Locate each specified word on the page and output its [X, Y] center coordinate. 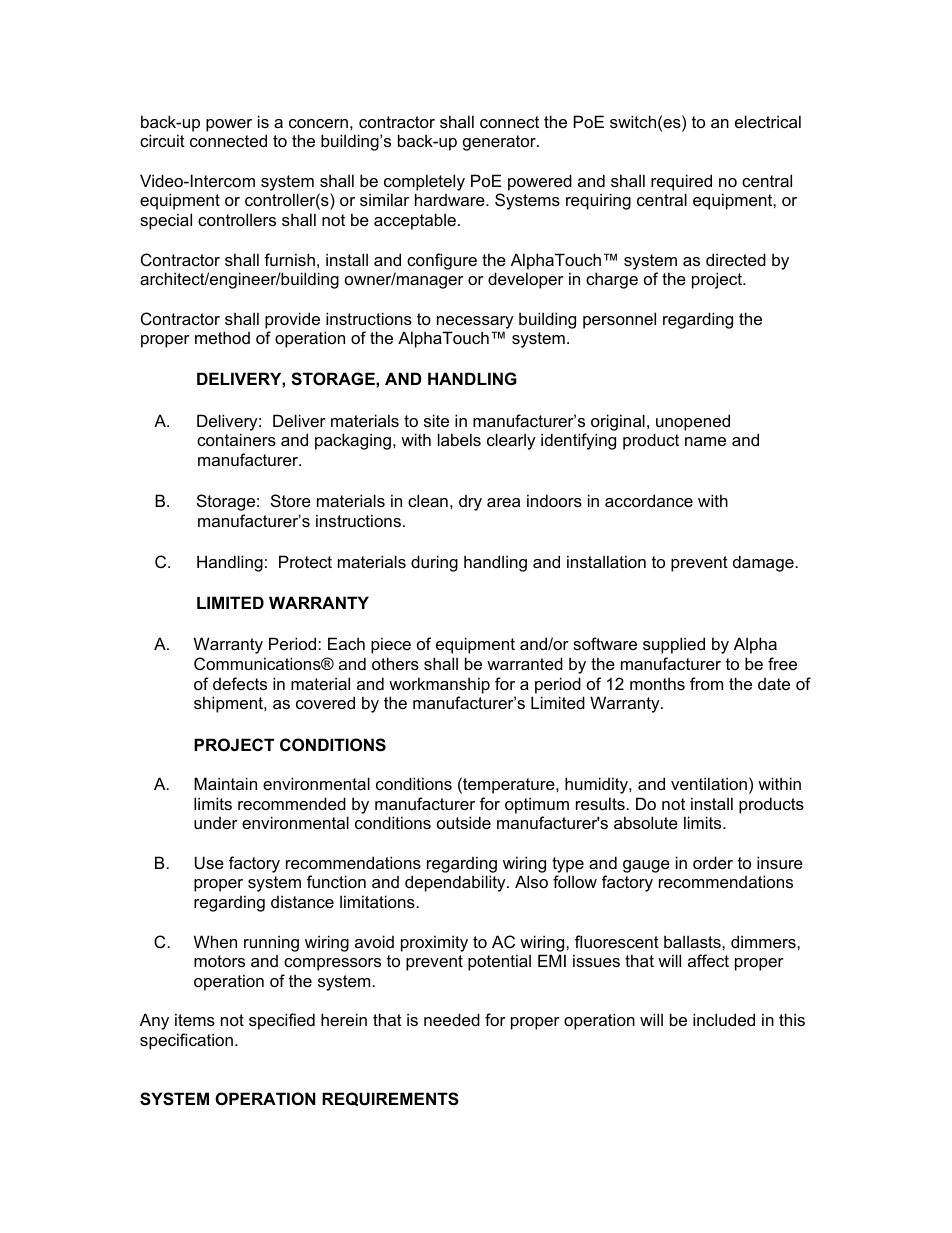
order [713, 862]
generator [500, 143]
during [434, 563]
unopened [693, 422]
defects [240, 683]
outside [464, 822]
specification [188, 1041]
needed [452, 1019]
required [681, 182]
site [436, 420]
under [216, 823]
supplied [674, 645]
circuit [162, 140]
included [724, 1019]
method [222, 337]
